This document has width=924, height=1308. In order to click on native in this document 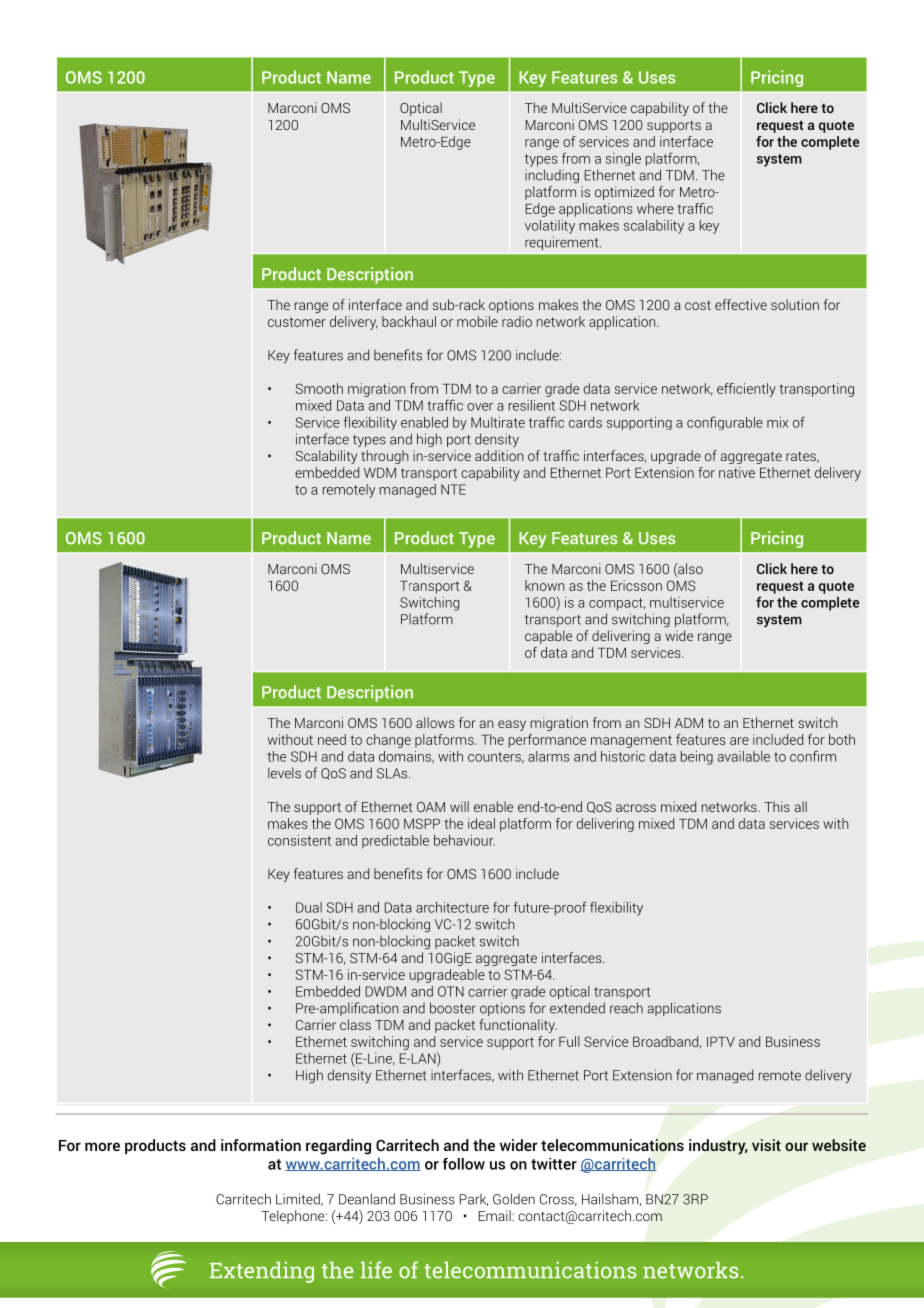, I will do `click(737, 472)`.
